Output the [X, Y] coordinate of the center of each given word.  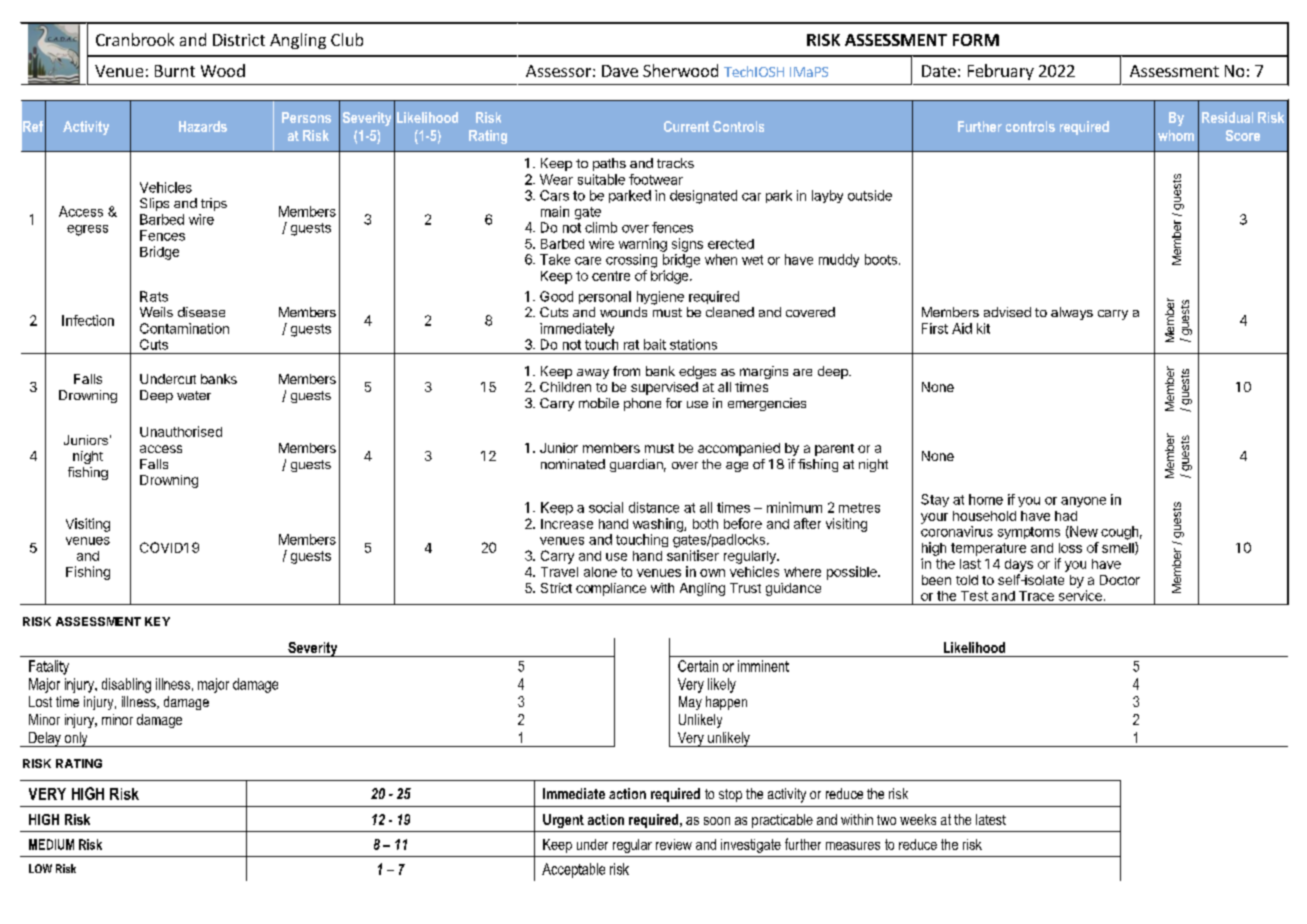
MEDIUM [51, 844]
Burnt [175, 71]
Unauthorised [181, 431]
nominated [573, 464]
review [674, 844]
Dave [620, 71]
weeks [918, 819]
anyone [1083, 502]
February [1001, 72]
